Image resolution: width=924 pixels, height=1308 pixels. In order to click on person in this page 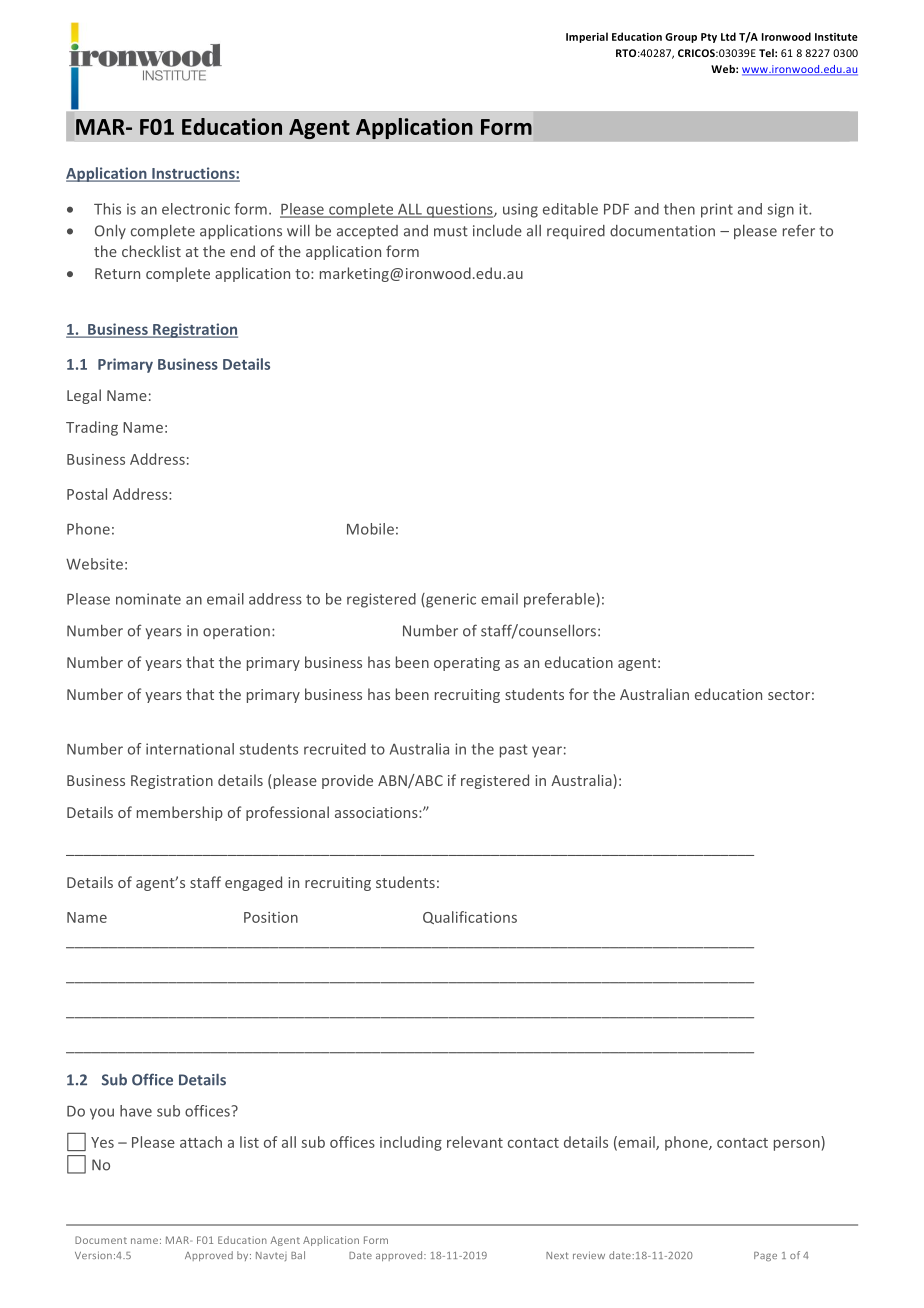, I will do `click(797, 1145)`.
